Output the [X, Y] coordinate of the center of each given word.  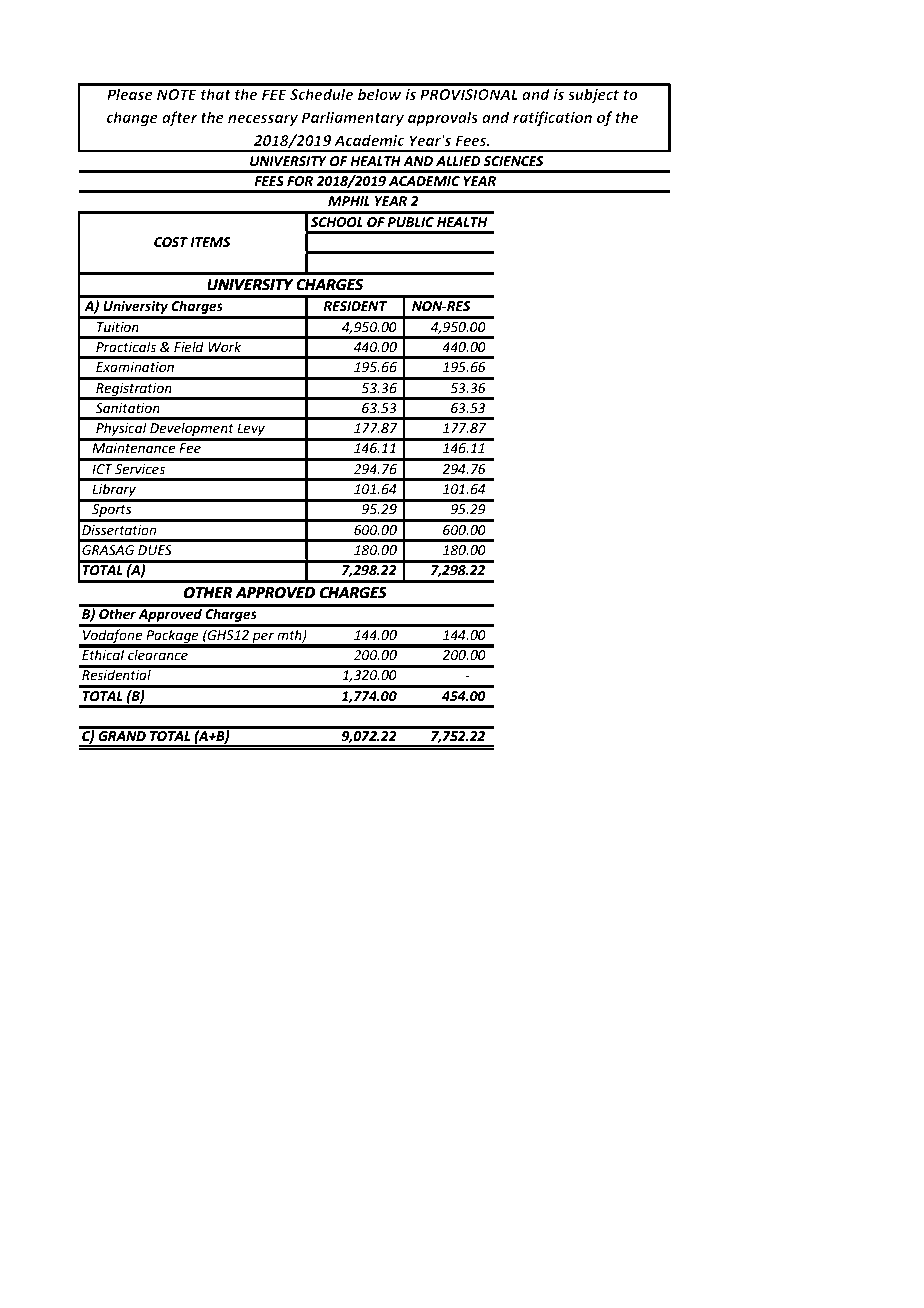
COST [171, 242]
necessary [263, 120]
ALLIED [458, 161]
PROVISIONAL [469, 94]
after [180, 118]
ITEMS [210, 242]
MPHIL [349, 201]
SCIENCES [513, 161]
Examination [135, 367]
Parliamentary [352, 118]
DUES [155, 550]
